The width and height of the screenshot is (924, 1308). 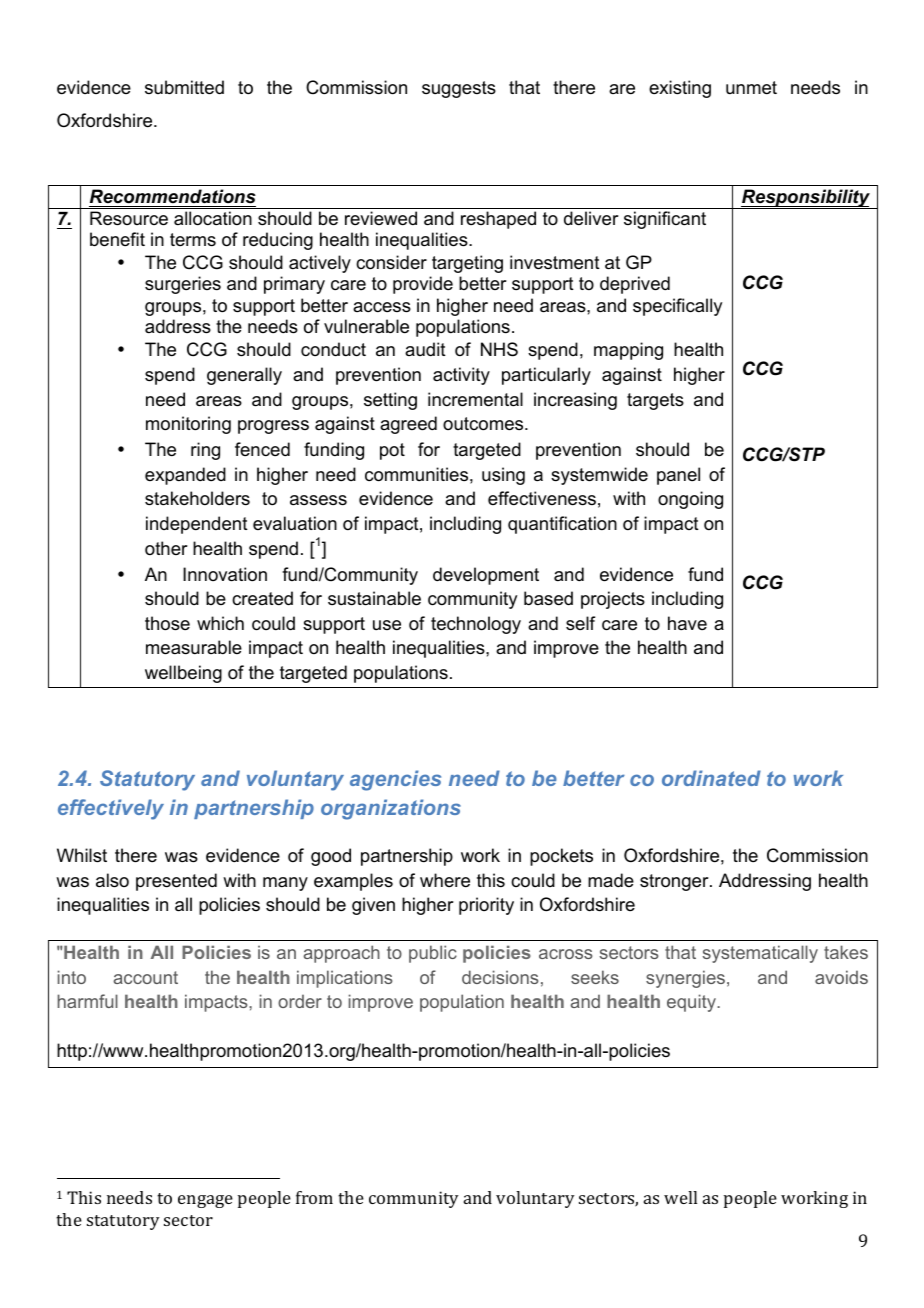 I want to click on decisions, so click(x=500, y=977).
